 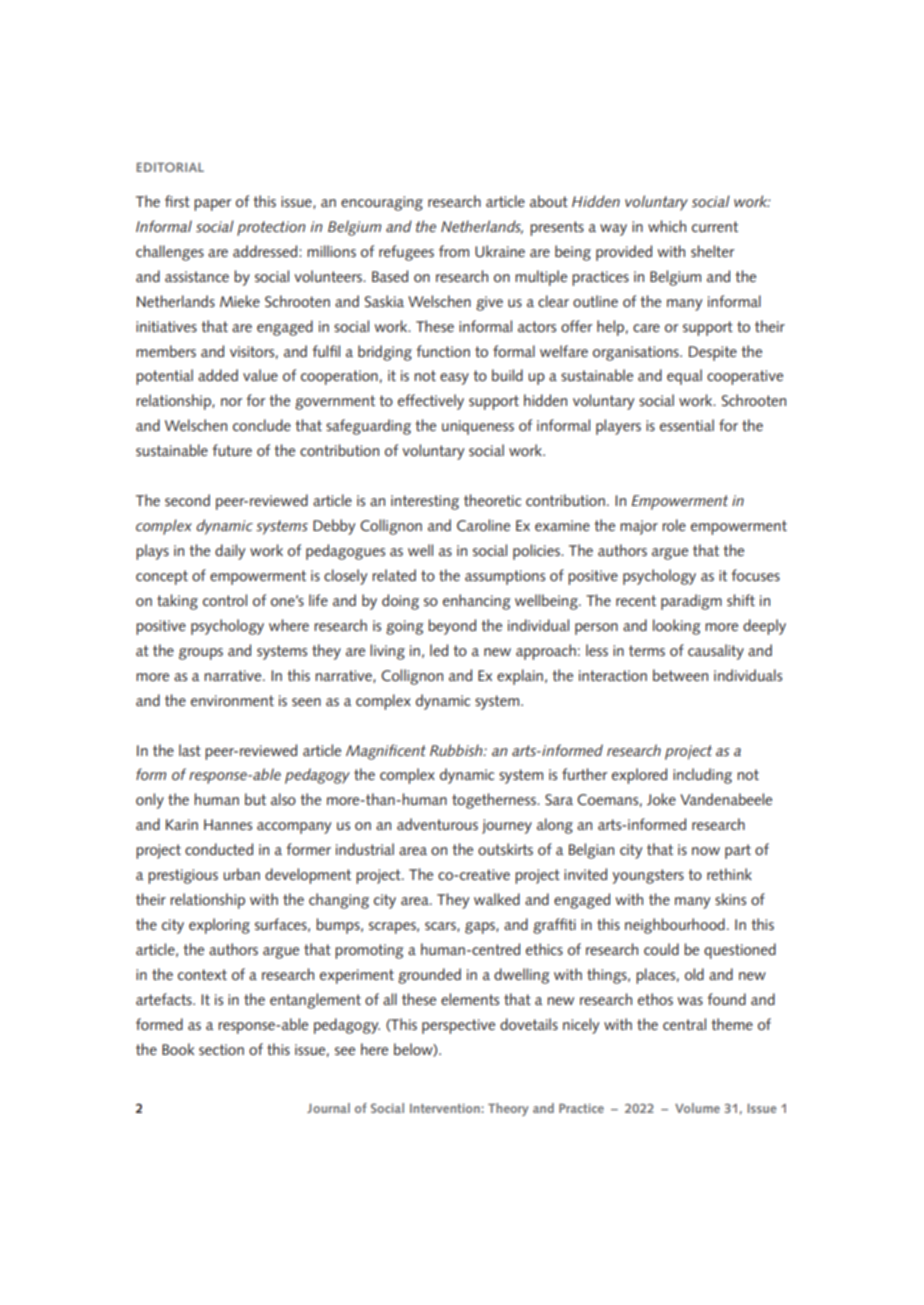 What do you see at coordinates (201, 654) in the screenshot?
I see `groups` at bounding box center [201, 654].
